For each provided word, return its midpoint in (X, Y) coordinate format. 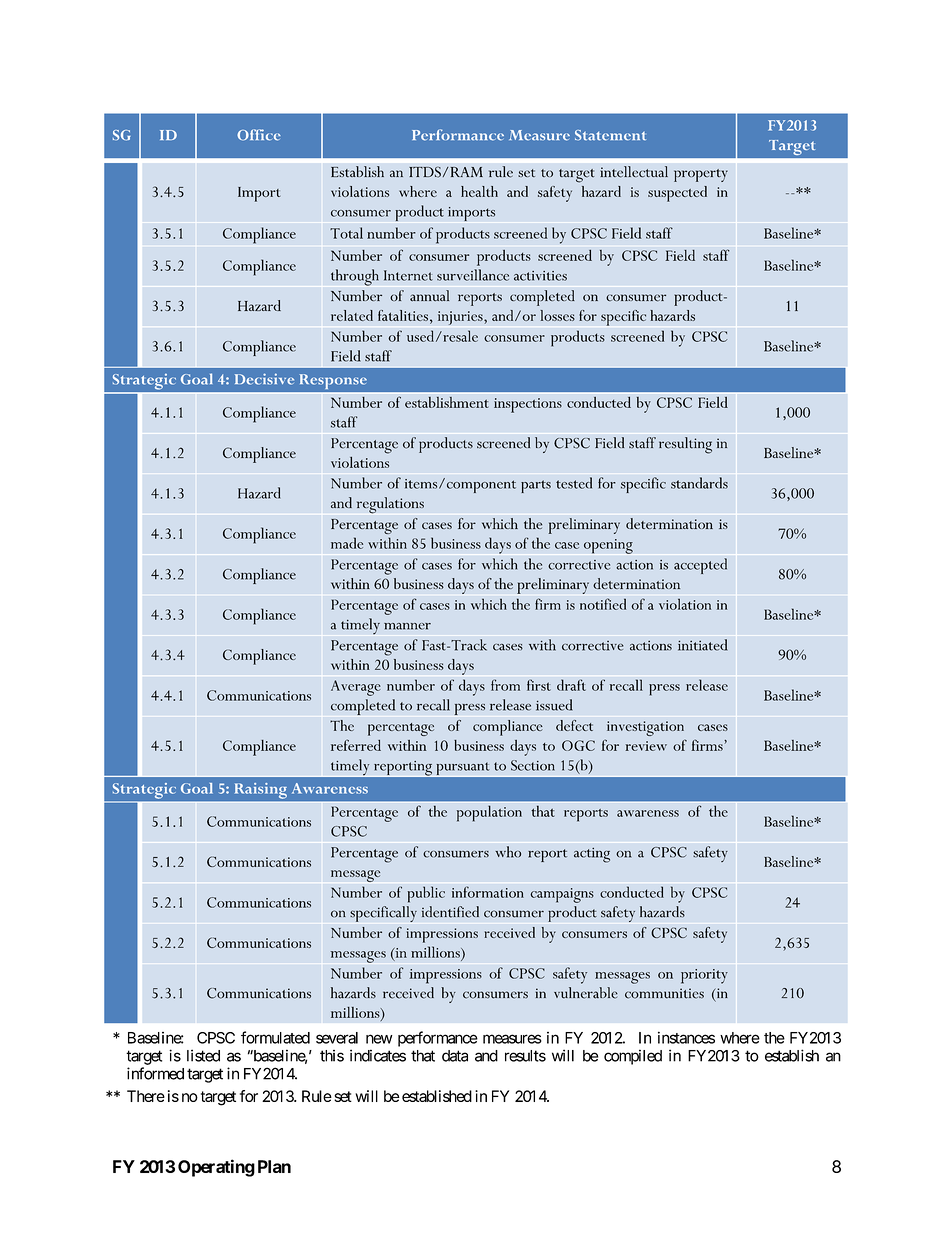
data (455, 1056)
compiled (633, 1057)
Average (356, 688)
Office (259, 135)
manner (407, 626)
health (479, 191)
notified (603, 604)
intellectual (634, 172)
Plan (274, 1166)
